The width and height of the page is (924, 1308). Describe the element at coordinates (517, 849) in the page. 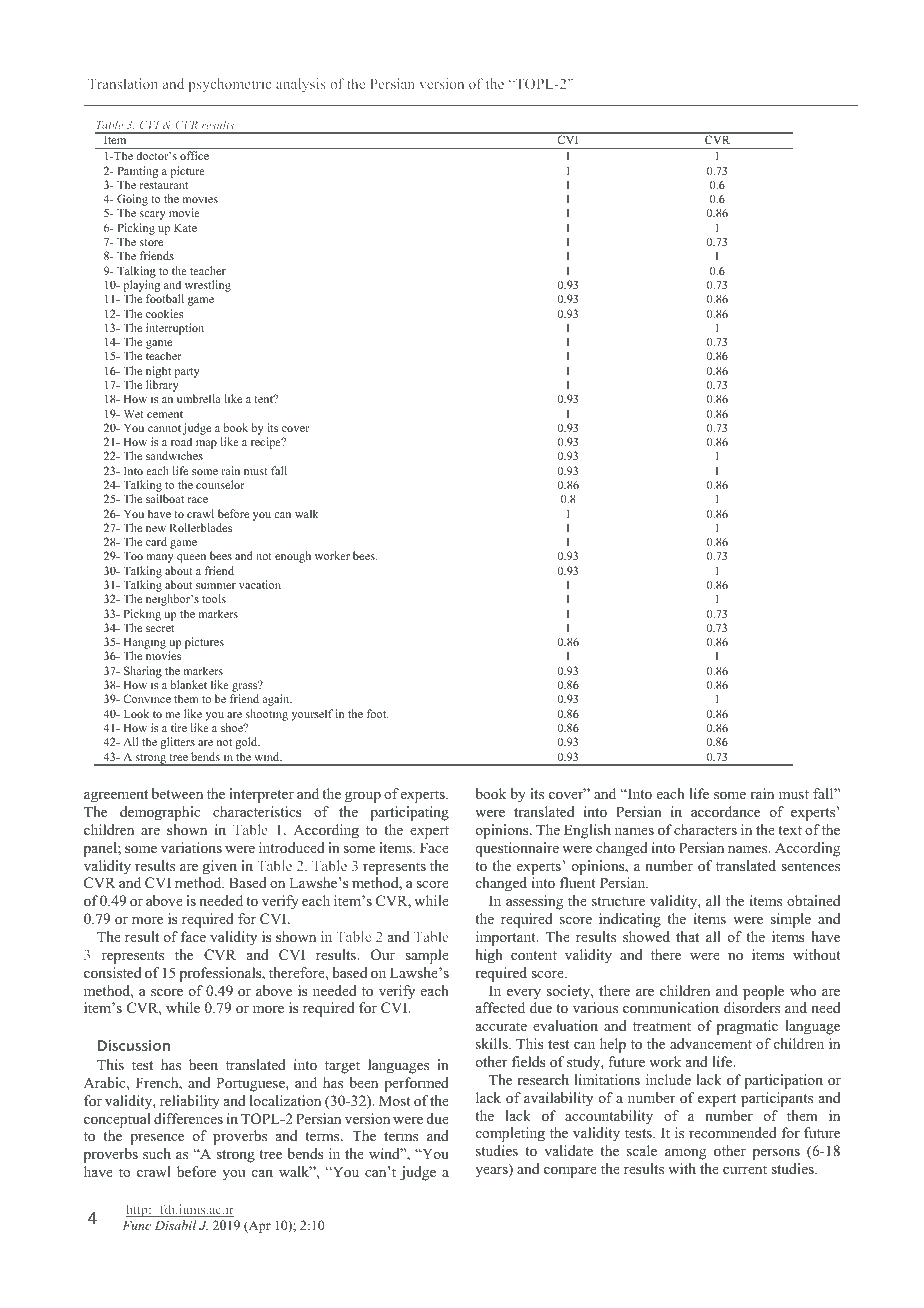

I see `questionnaire` at that location.
